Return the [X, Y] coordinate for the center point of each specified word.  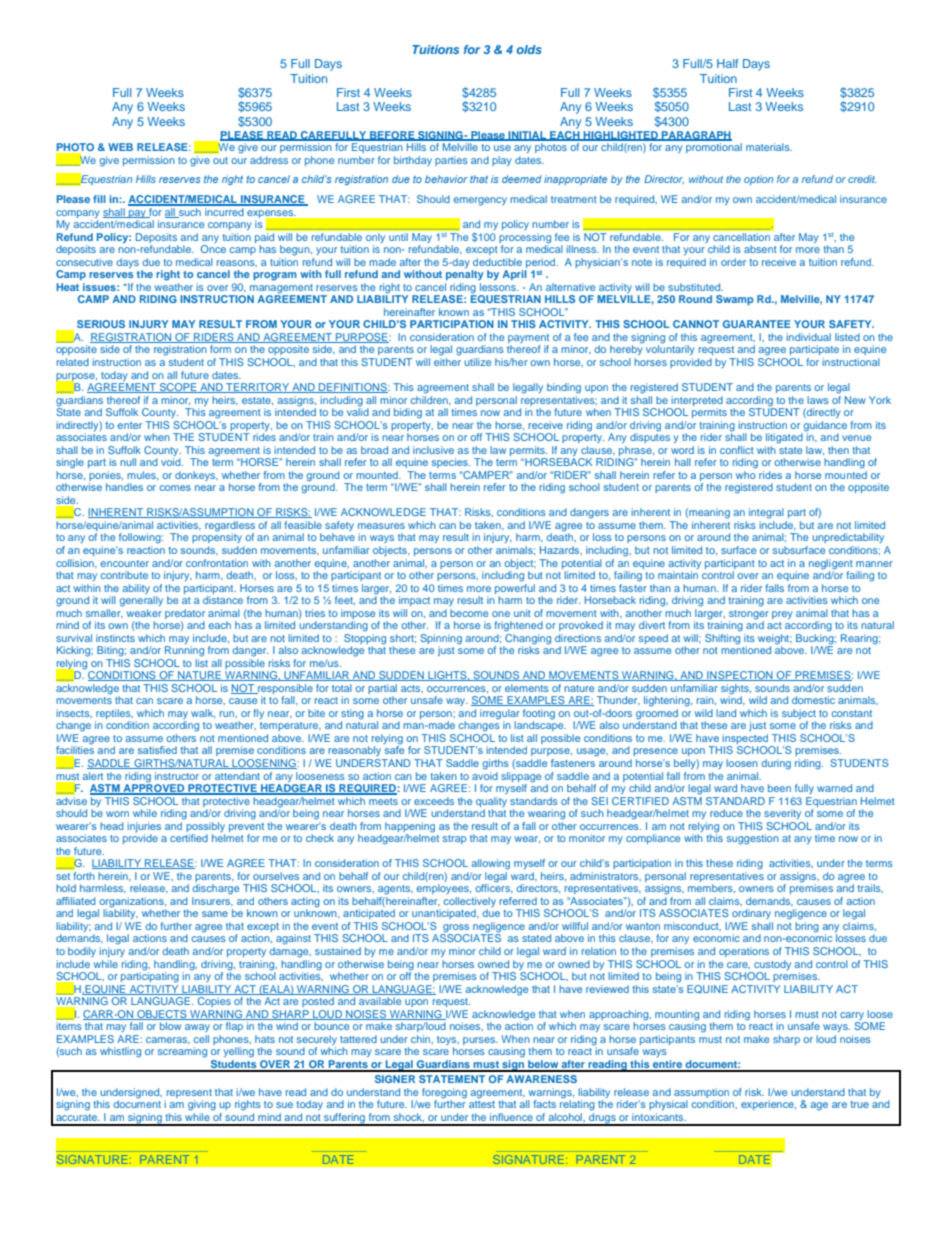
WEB [120, 147]
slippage [521, 777]
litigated [784, 438]
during [776, 764]
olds [529, 49]
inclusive [433, 450]
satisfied [157, 750]
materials [769, 147]
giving [202, 1105]
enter [129, 425]
